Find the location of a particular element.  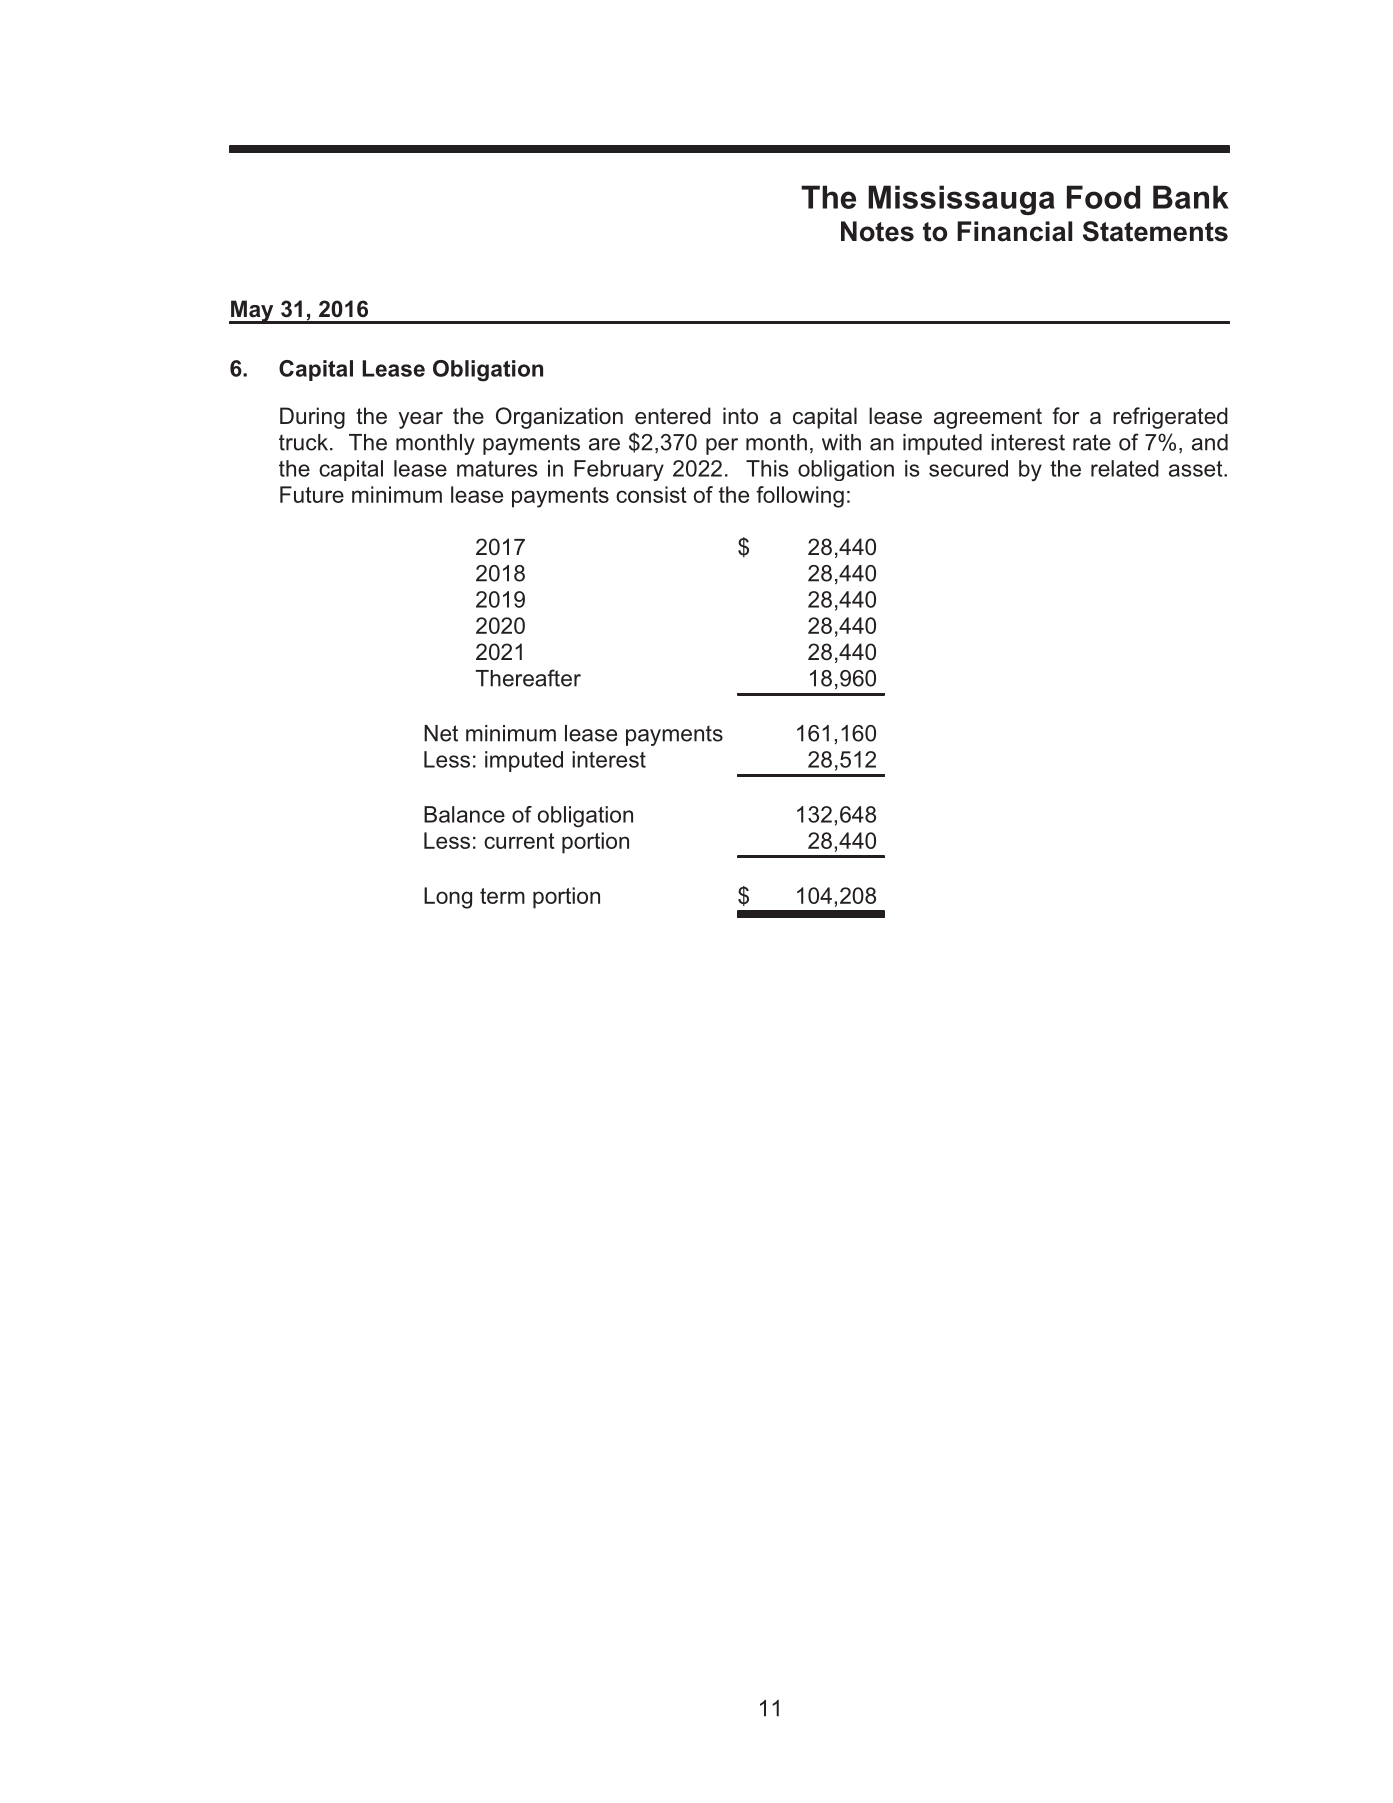

for is located at coordinates (1065, 415).
